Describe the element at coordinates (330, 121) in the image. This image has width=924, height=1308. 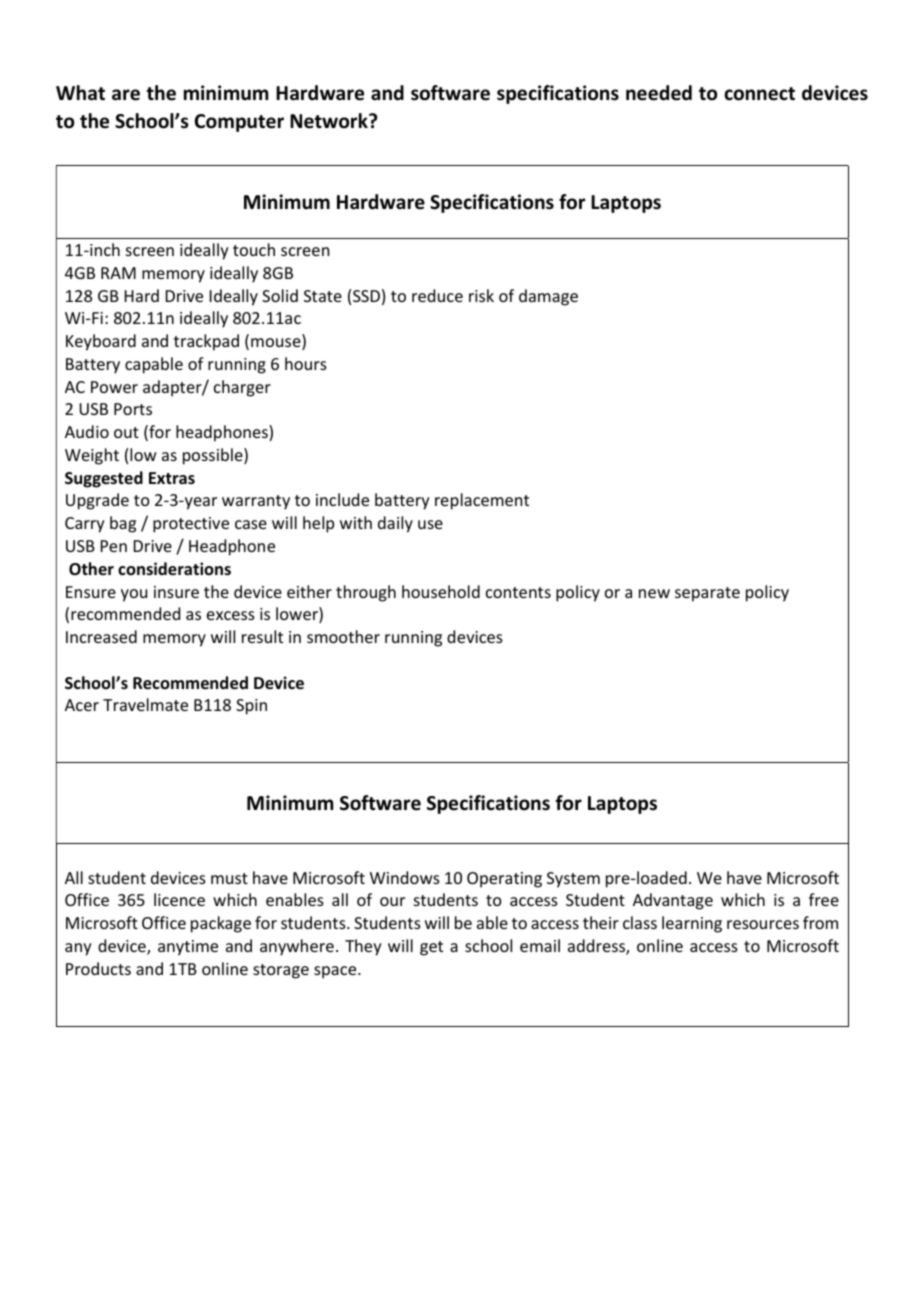
I see `Network` at that location.
